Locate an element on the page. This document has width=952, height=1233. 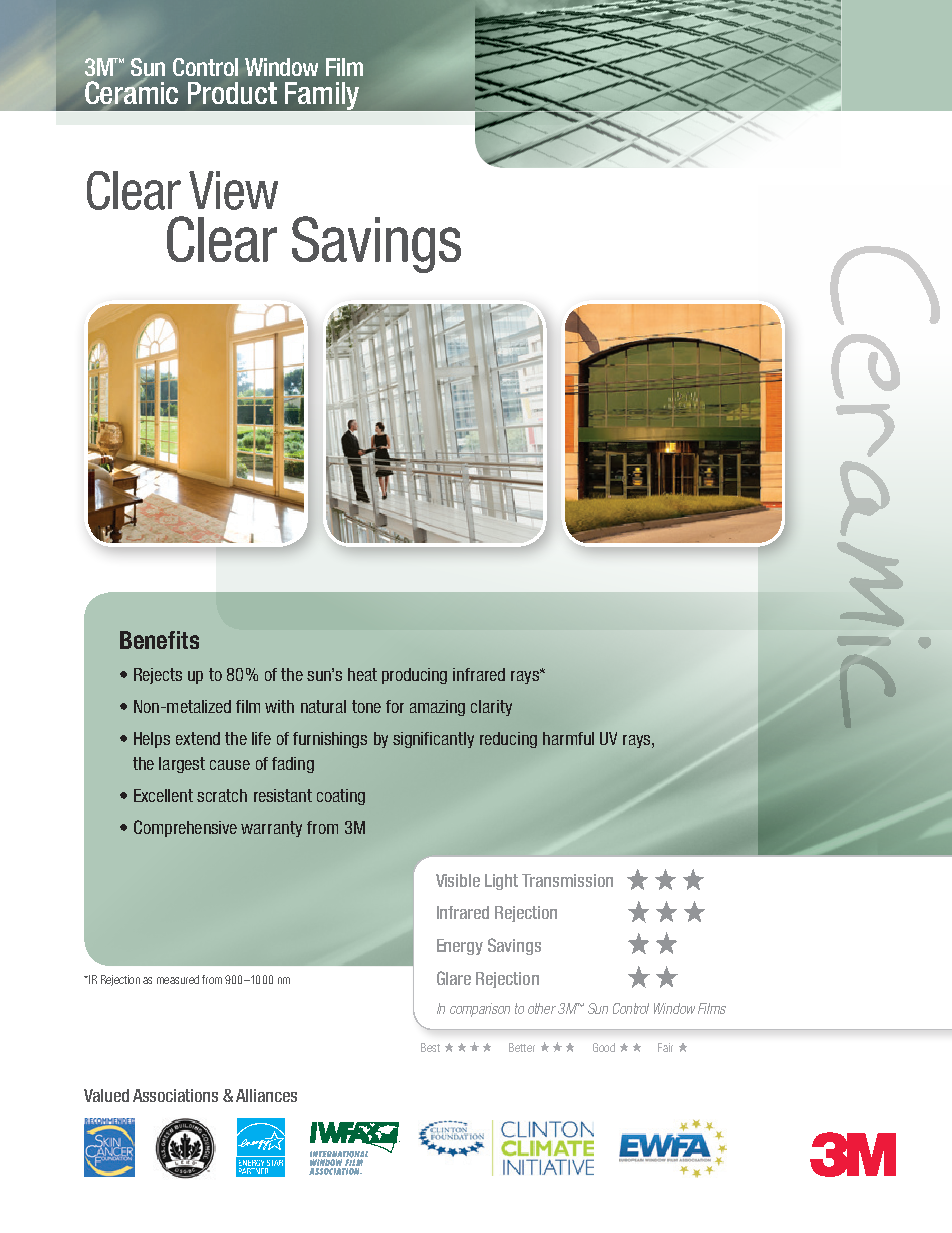
significantly is located at coordinates (433, 740).
